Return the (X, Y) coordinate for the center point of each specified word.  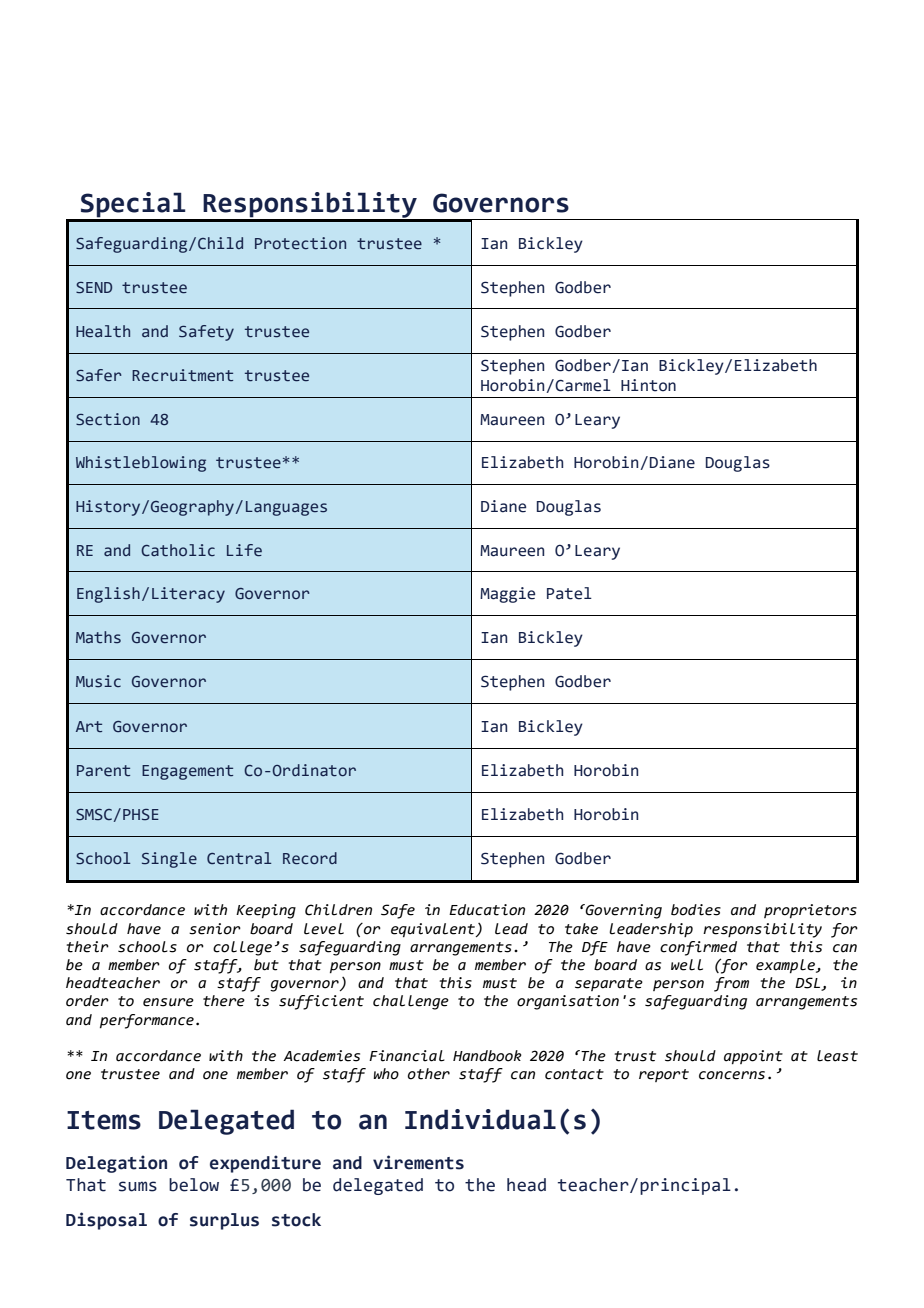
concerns (732, 1075)
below (194, 1185)
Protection (300, 243)
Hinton (648, 385)
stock (296, 1220)
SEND (94, 288)
